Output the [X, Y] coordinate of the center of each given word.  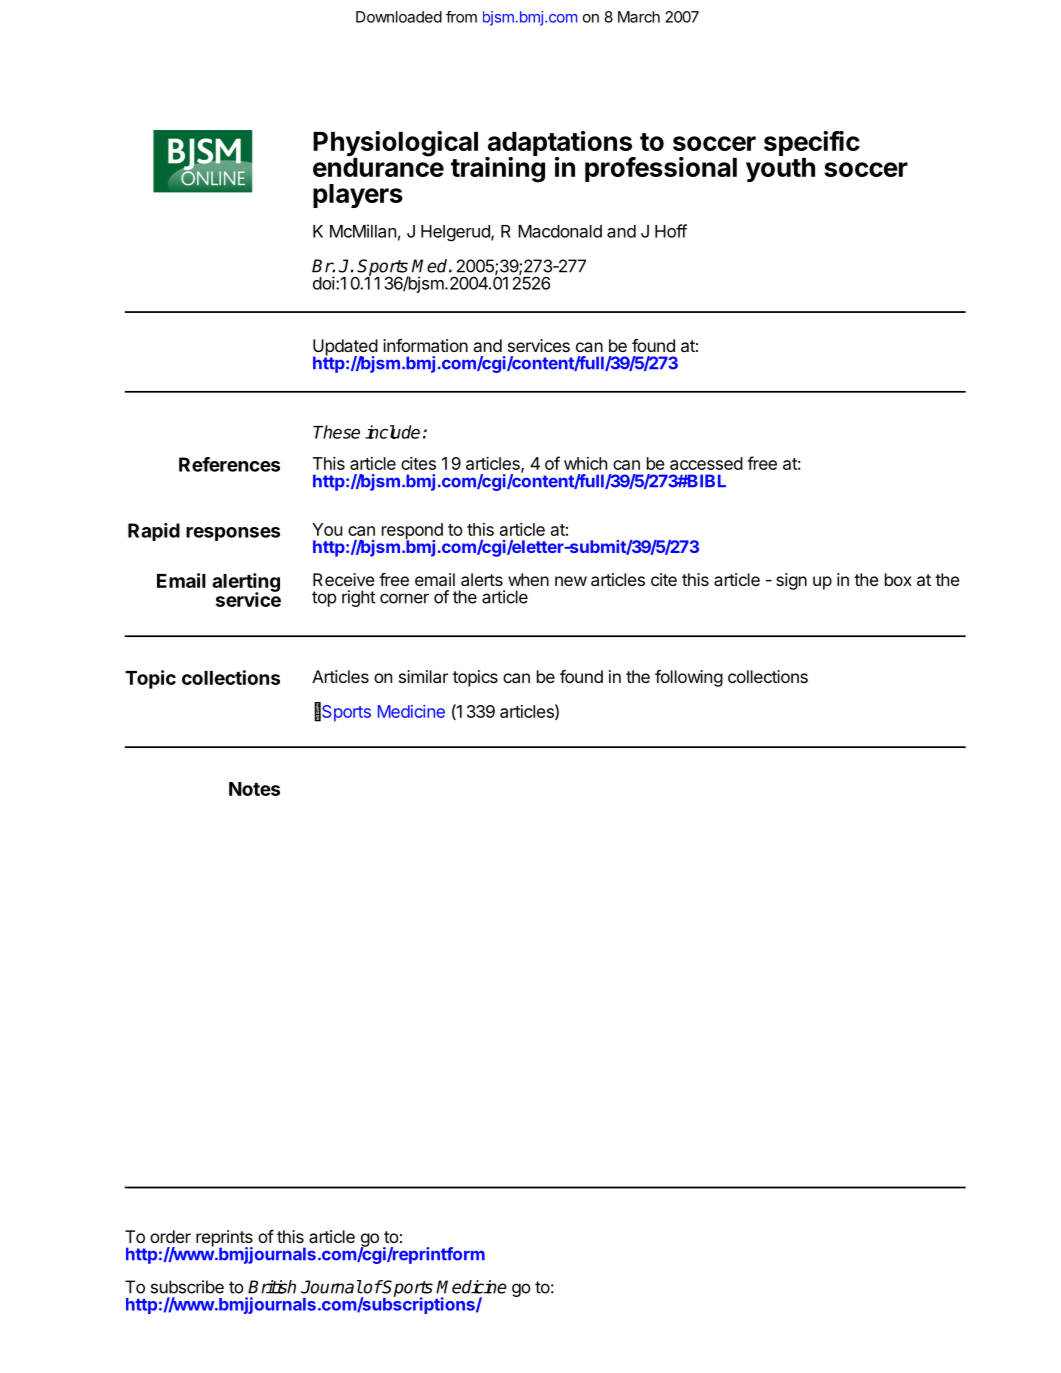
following [689, 678]
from [461, 17]
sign [791, 581]
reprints [224, 1239]
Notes [254, 789]
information [425, 345]
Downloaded [399, 17]
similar [423, 676]
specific [812, 145]
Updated [345, 348]
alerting [246, 583]
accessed [706, 463]
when [528, 579]
